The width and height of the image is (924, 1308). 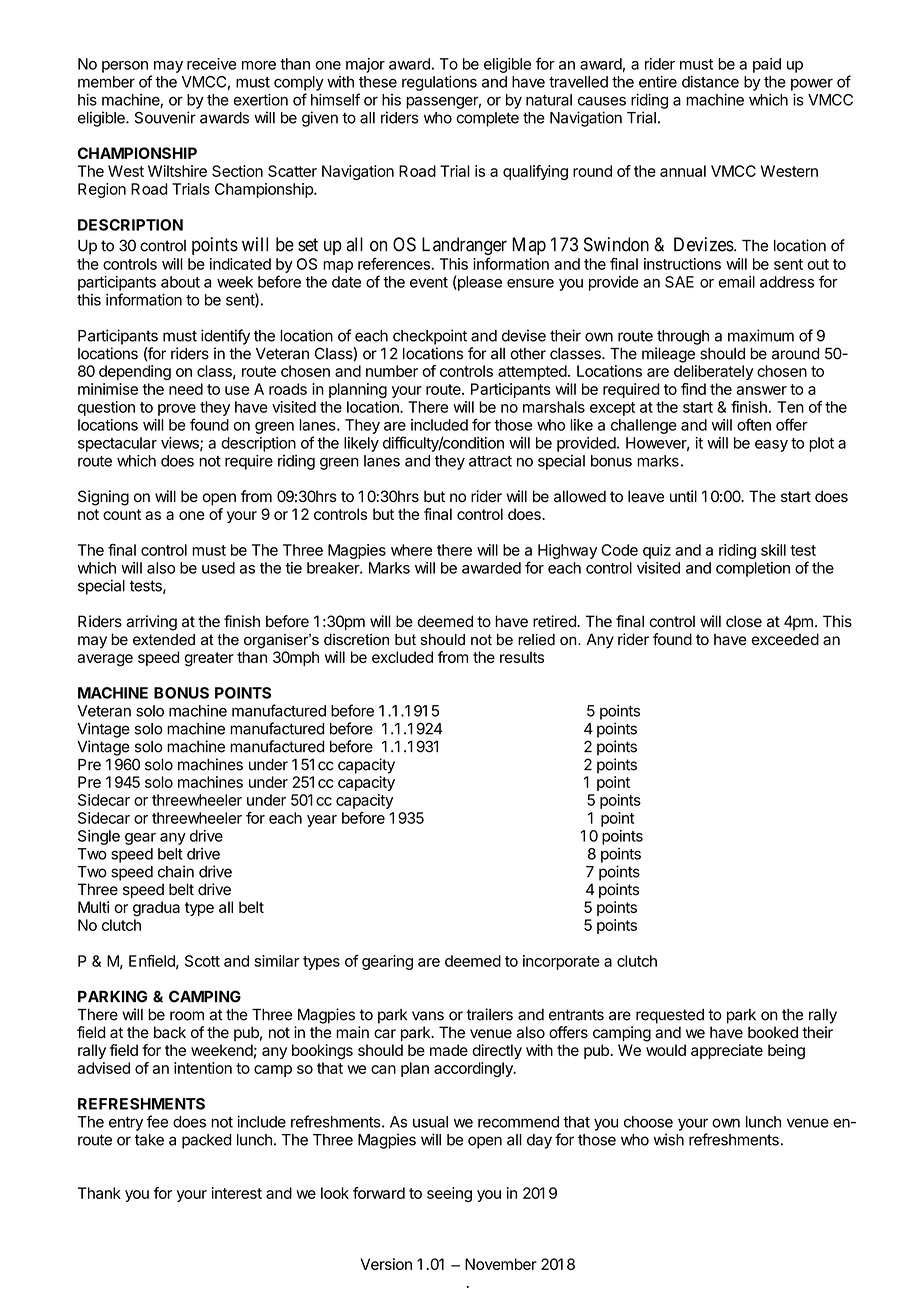 I want to click on Souvenir, so click(x=165, y=117).
